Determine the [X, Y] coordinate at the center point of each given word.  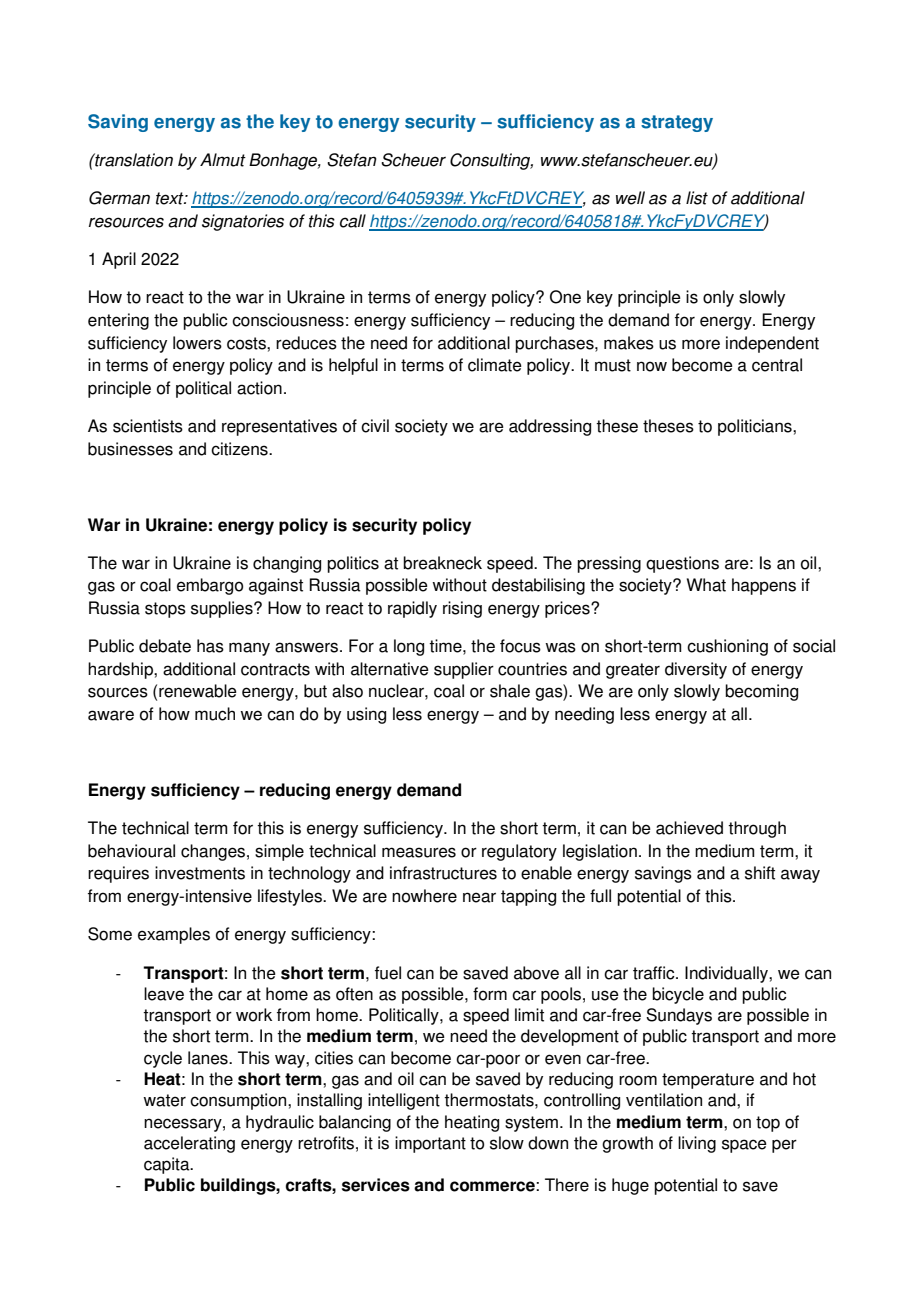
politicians [756, 427]
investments [200, 873]
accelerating [189, 1144]
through [757, 829]
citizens [240, 449]
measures [419, 852]
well [630, 198]
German [119, 198]
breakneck [442, 563]
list [697, 198]
